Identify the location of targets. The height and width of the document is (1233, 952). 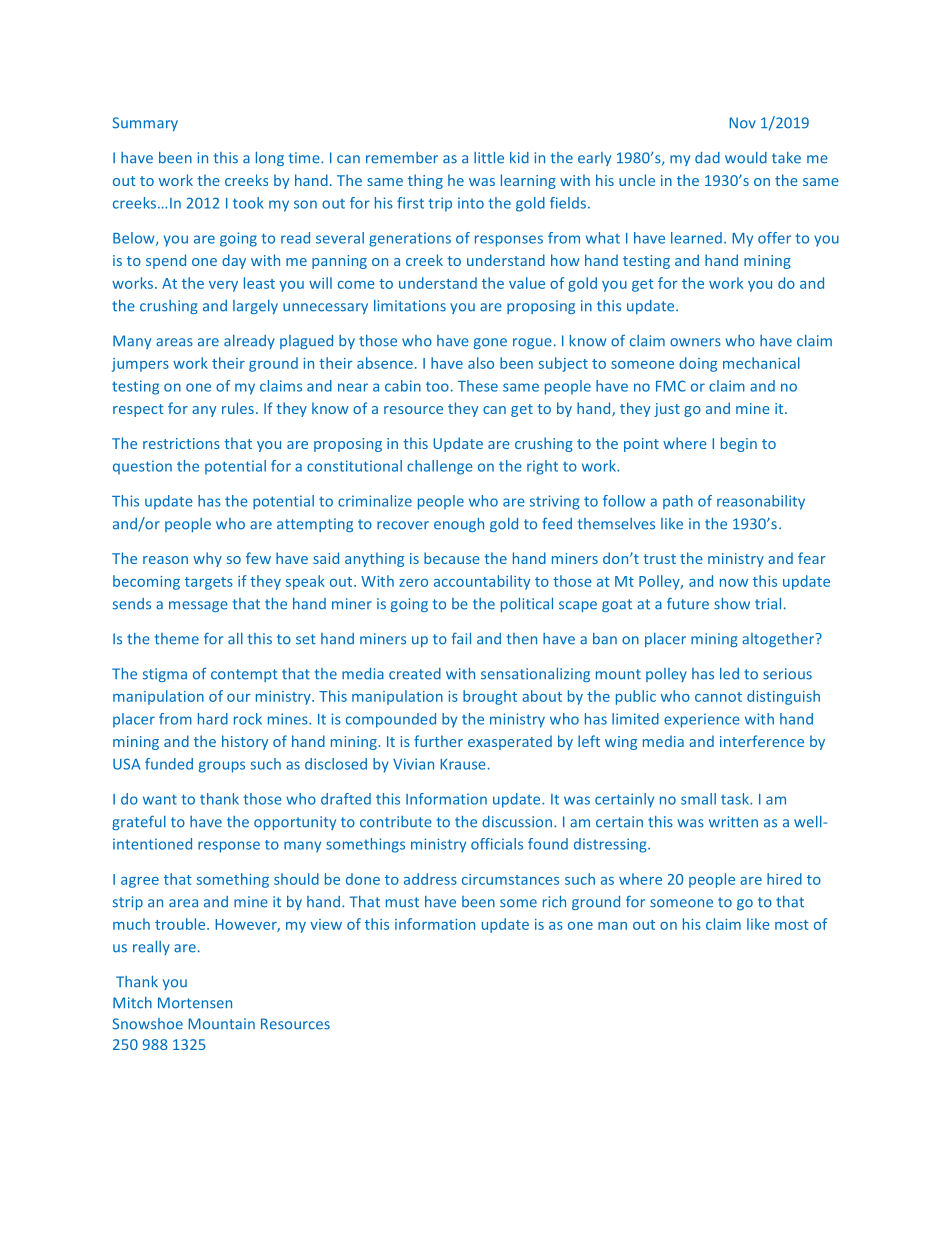
(209, 583).
